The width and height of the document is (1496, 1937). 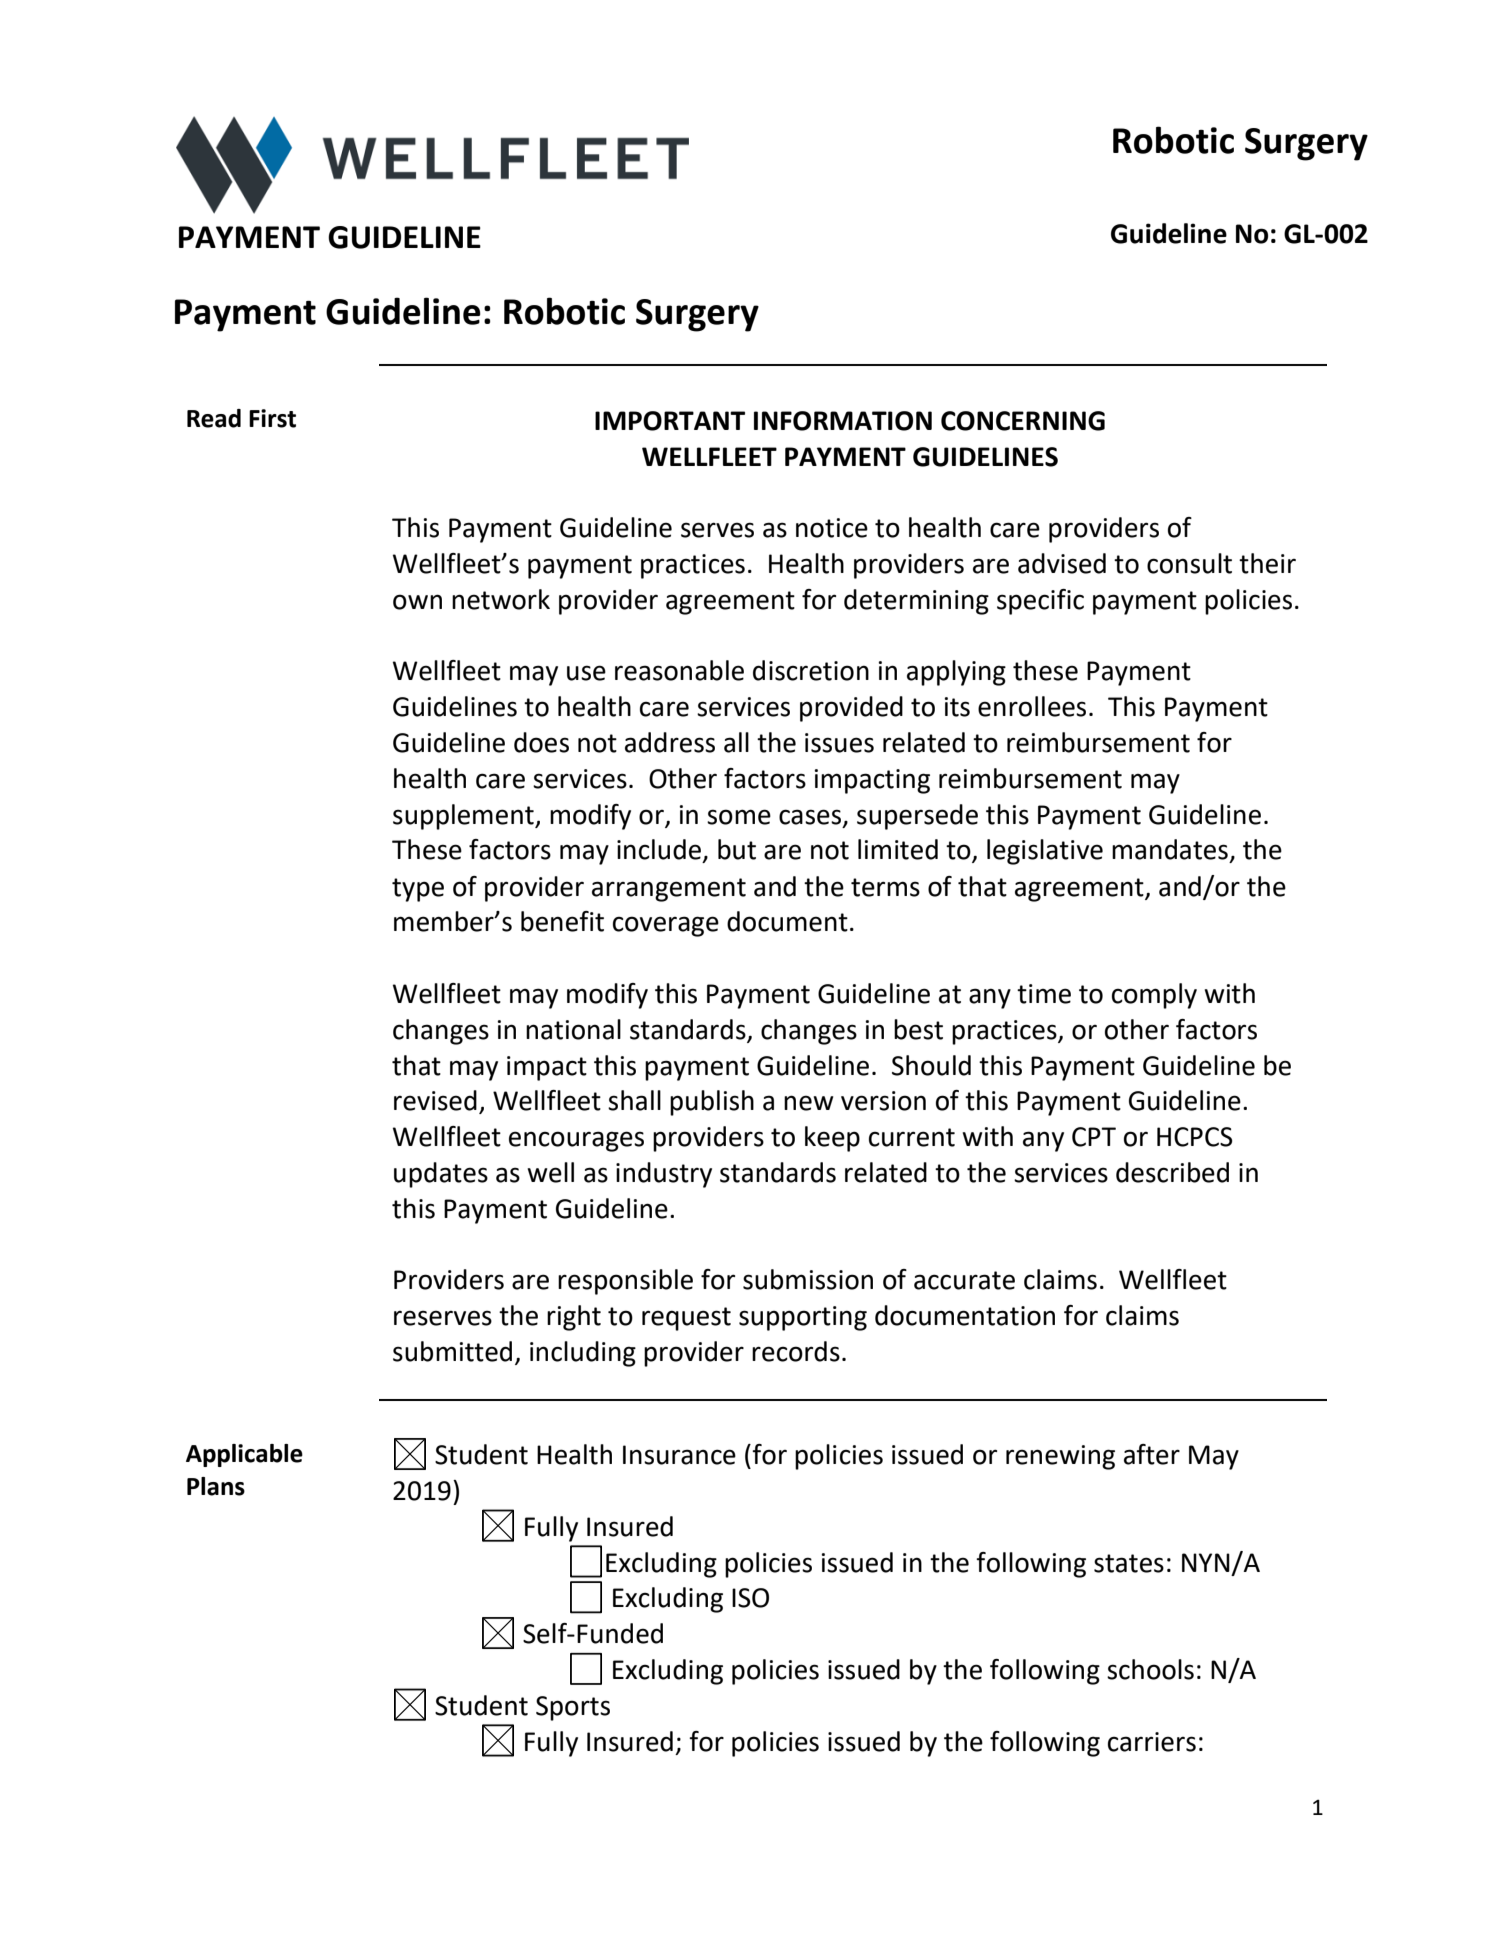 What do you see at coordinates (435, 1100) in the document?
I see `revised` at bounding box center [435, 1100].
